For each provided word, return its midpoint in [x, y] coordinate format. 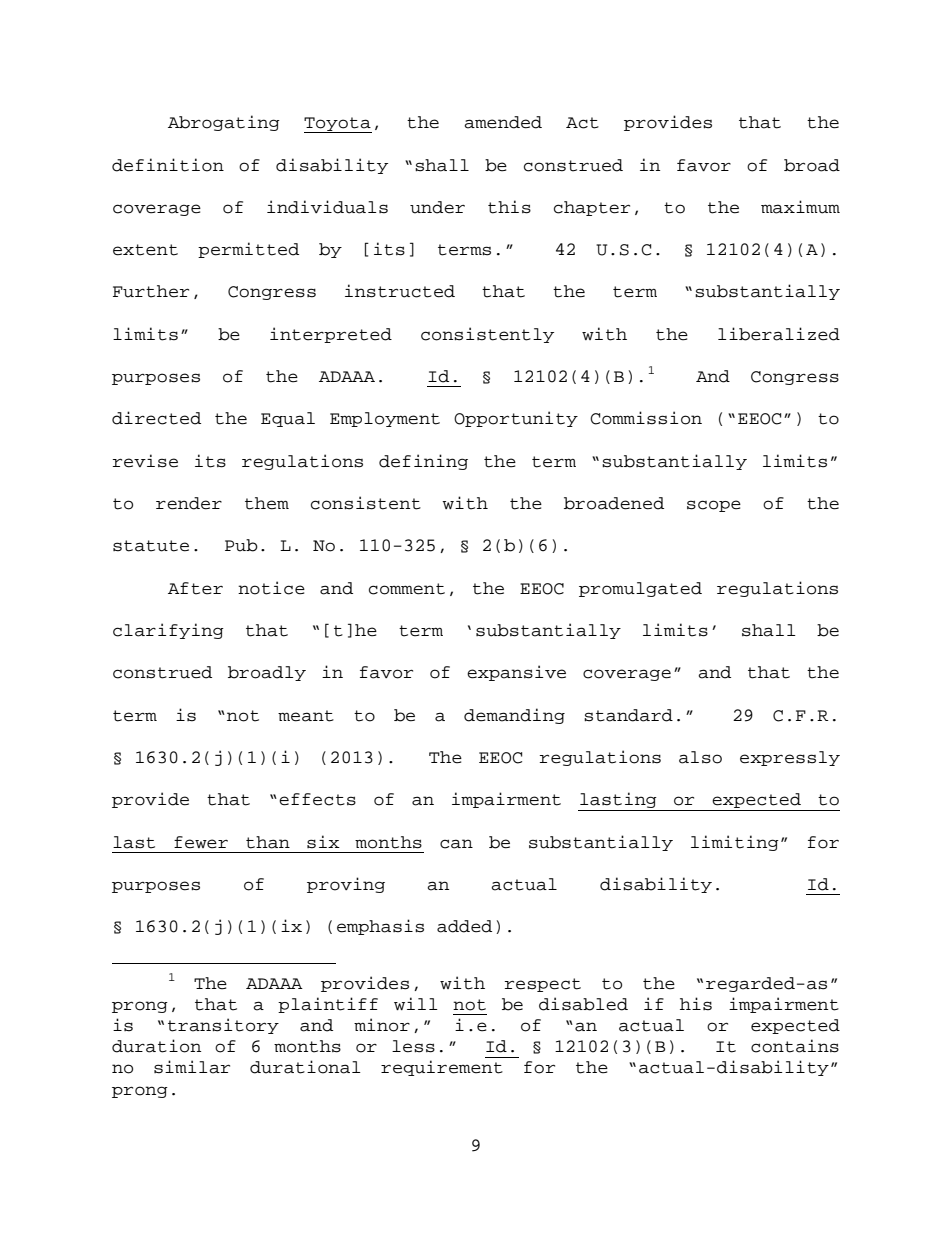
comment [407, 589]
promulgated [640, 589]
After [195, 588]
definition [168, 165]
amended [503, 122]
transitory [223, 1026]
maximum [800, 207]
